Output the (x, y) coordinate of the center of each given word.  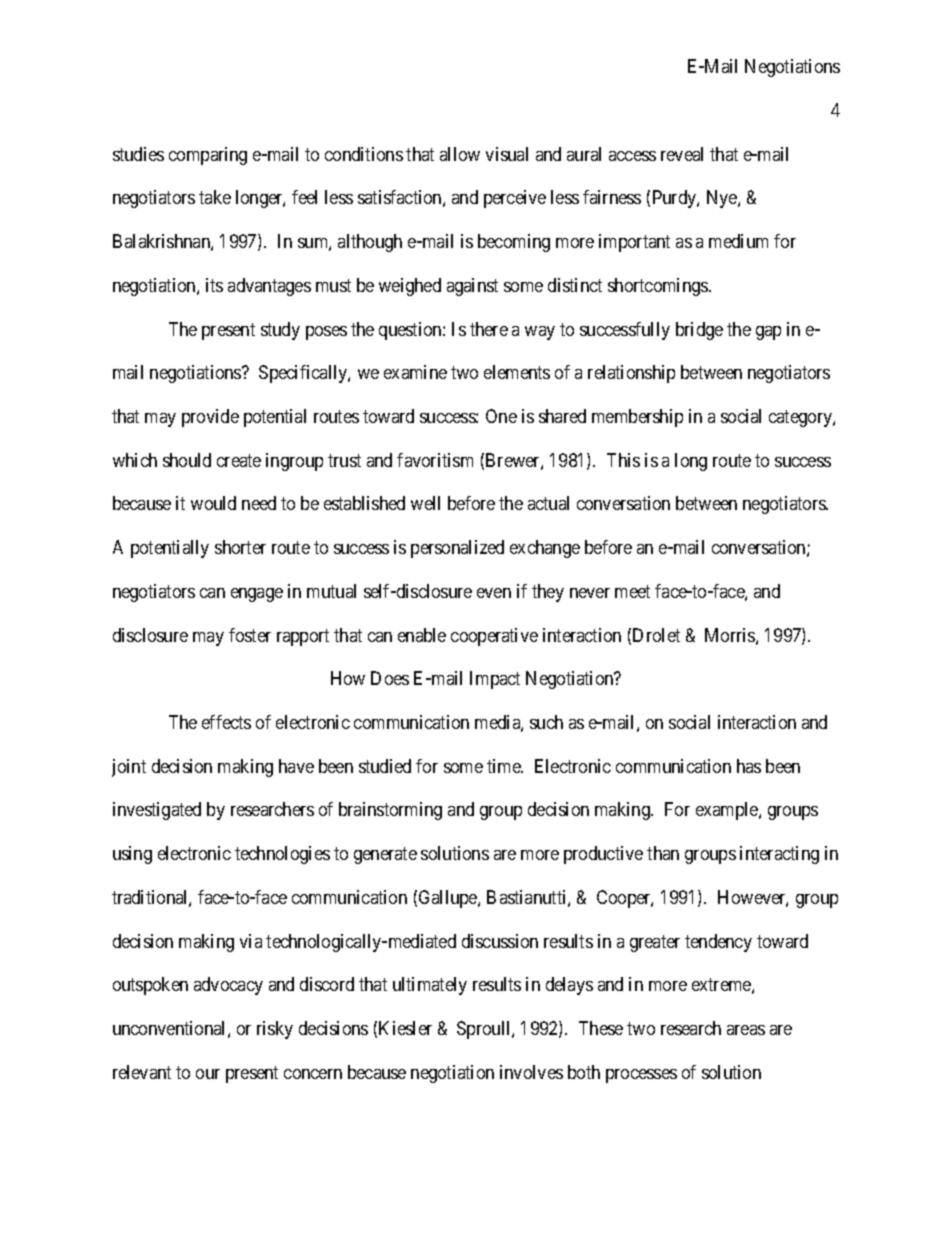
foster (250, 635)
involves (531, 1072)
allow (460, 154)
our (208, 1074)
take (215, 197)
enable (422, 635)
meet (632, 591)
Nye (723, 199)
